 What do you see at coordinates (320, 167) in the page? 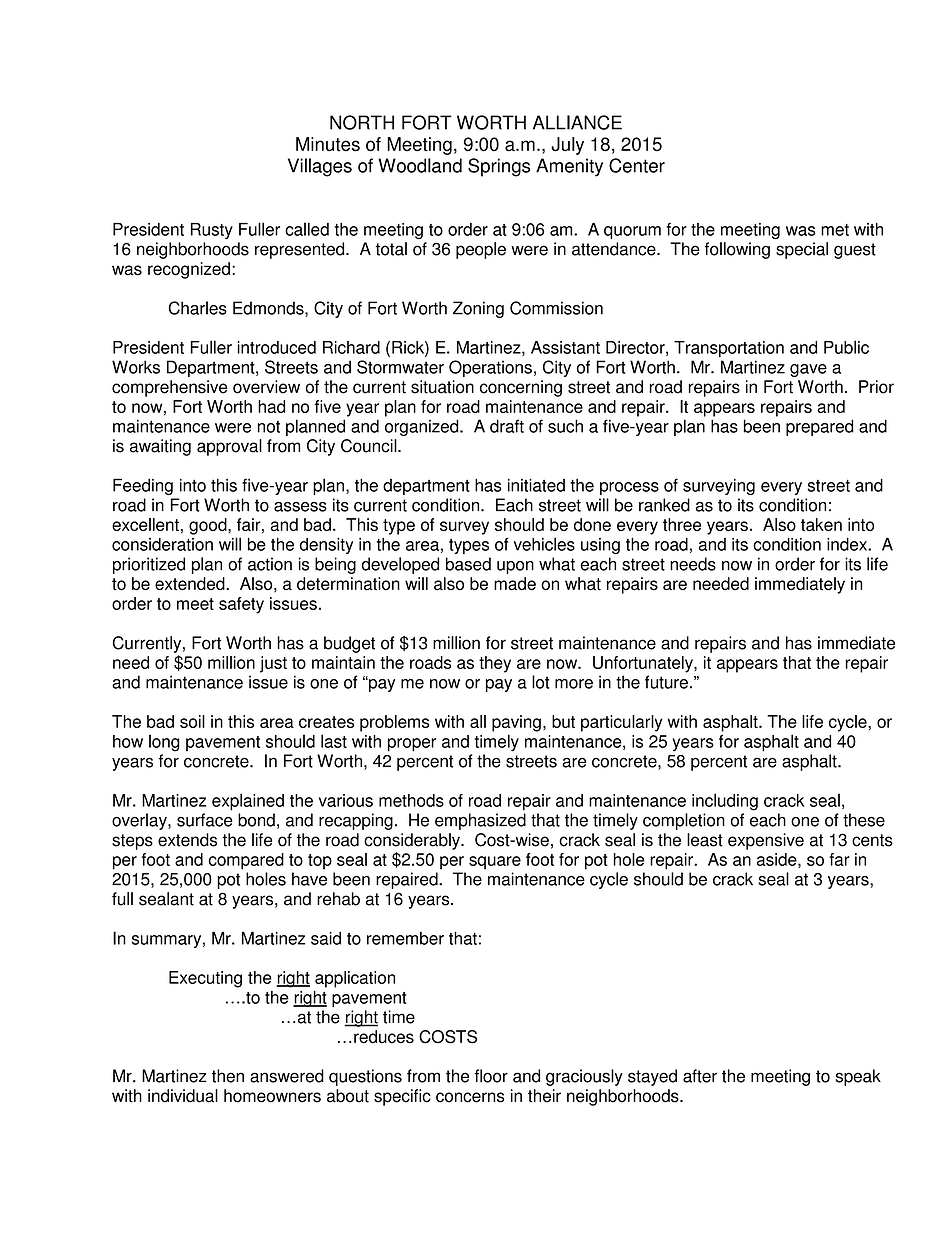
I see `Villages` at bounding box center [320, 167].
